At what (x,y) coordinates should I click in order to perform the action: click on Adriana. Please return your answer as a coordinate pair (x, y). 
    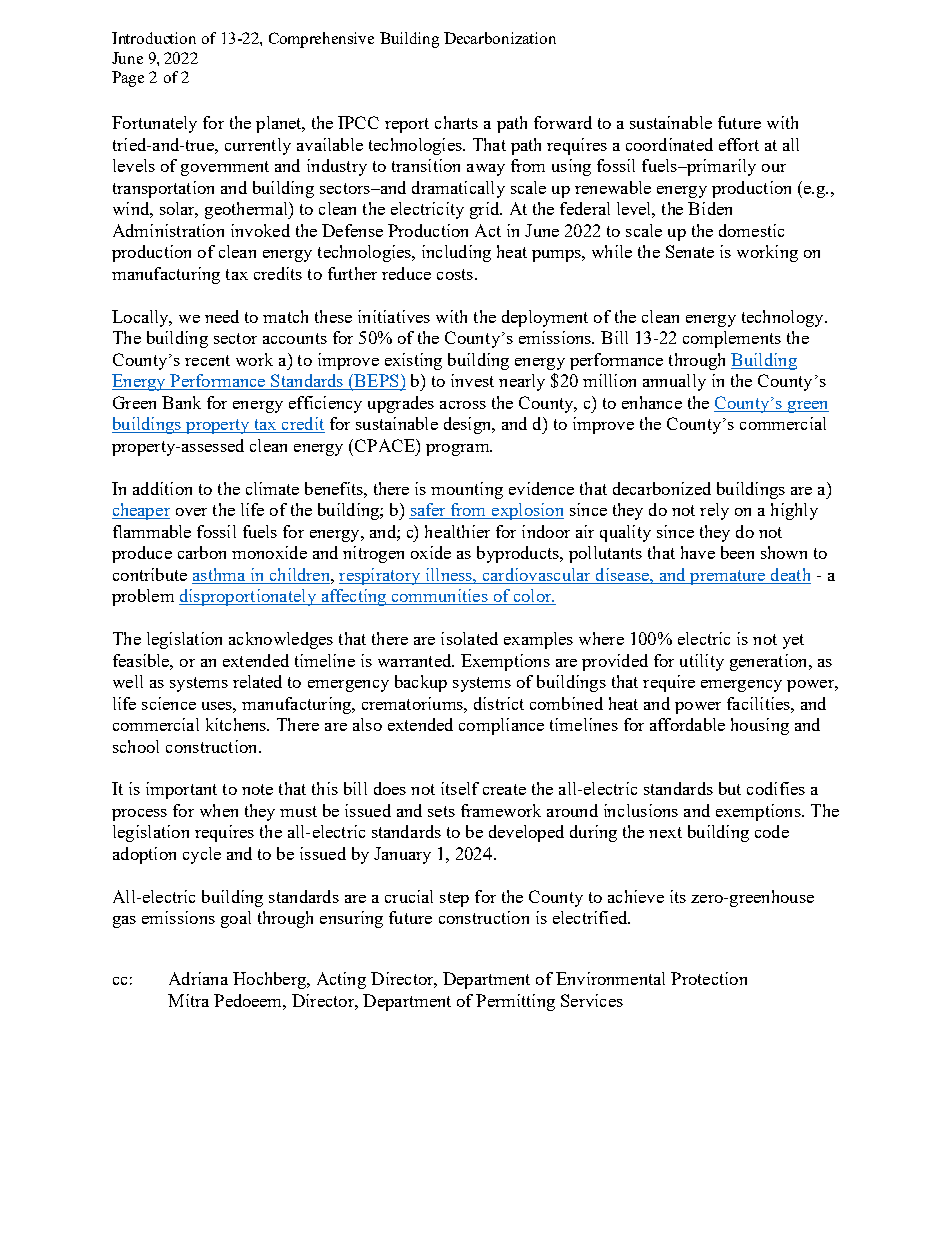
    Looking at the image, I should click on (198, 978).
